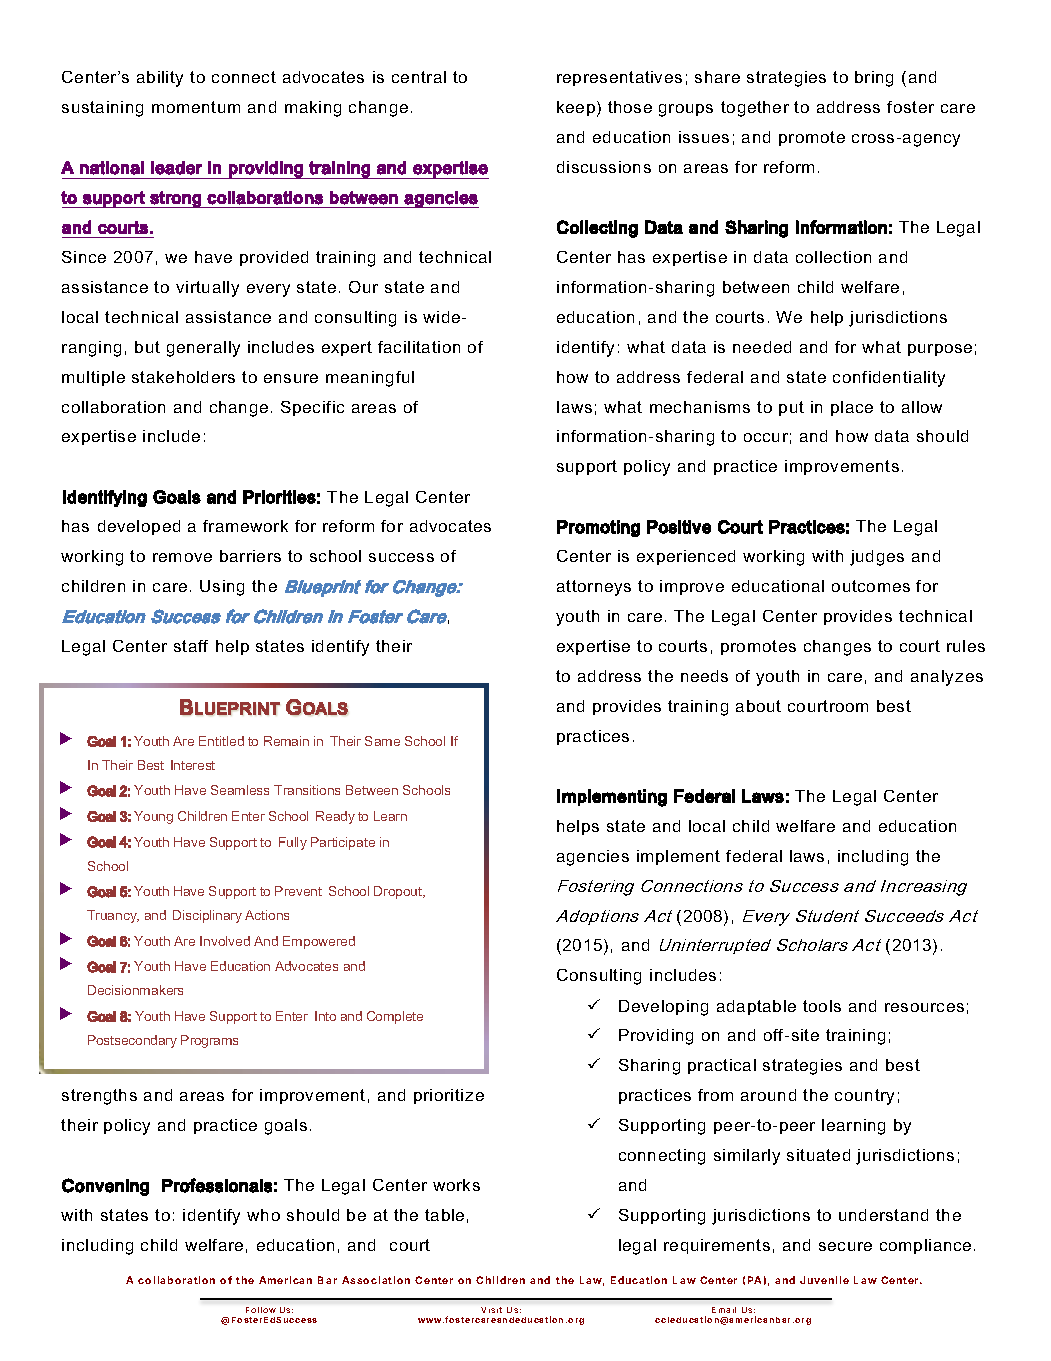  What do you see at coordinates (822, 1006) in the page?
I see `tools` at bounding box center [822, 1006].
